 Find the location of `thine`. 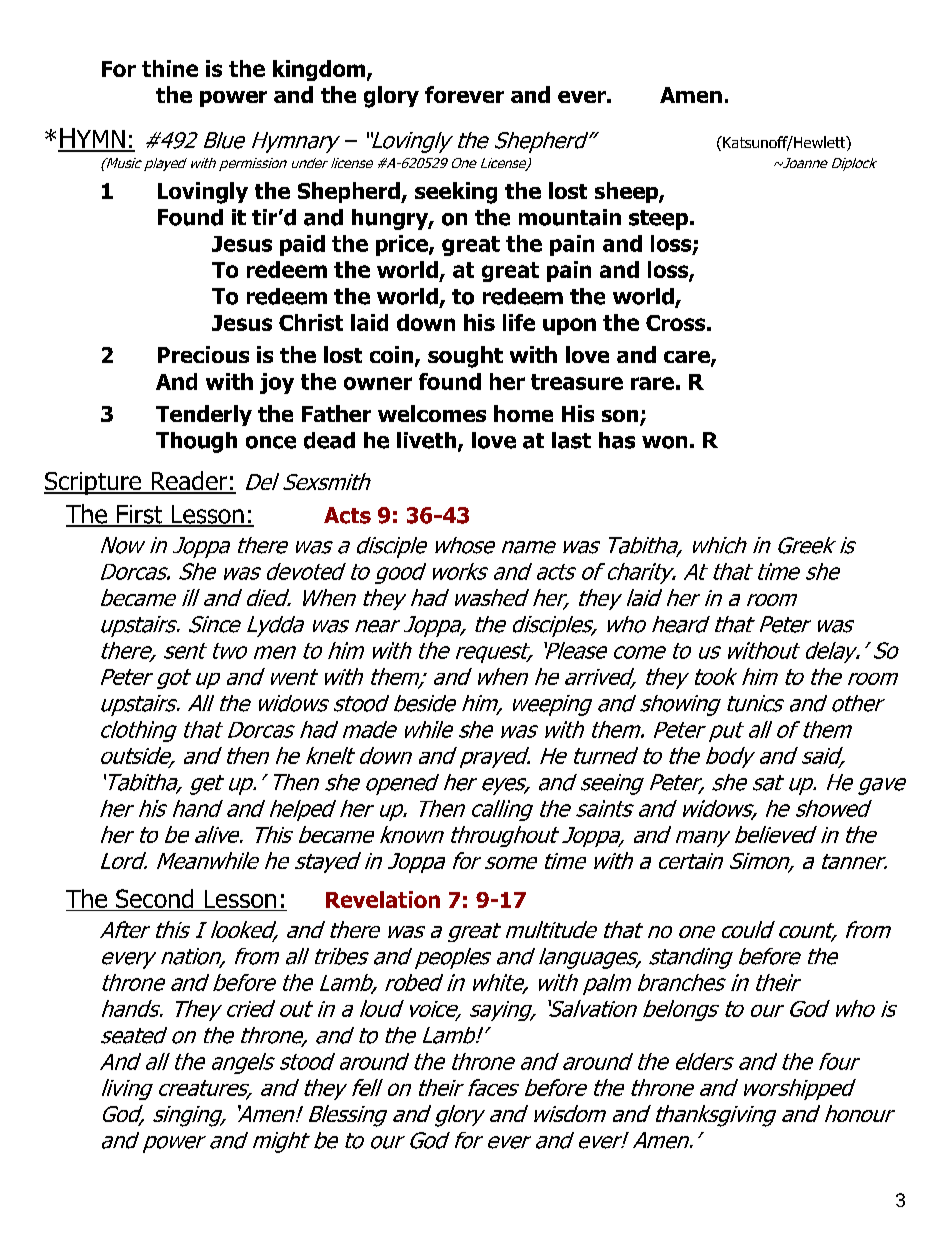

thine is located at coordinates (170, 68).
